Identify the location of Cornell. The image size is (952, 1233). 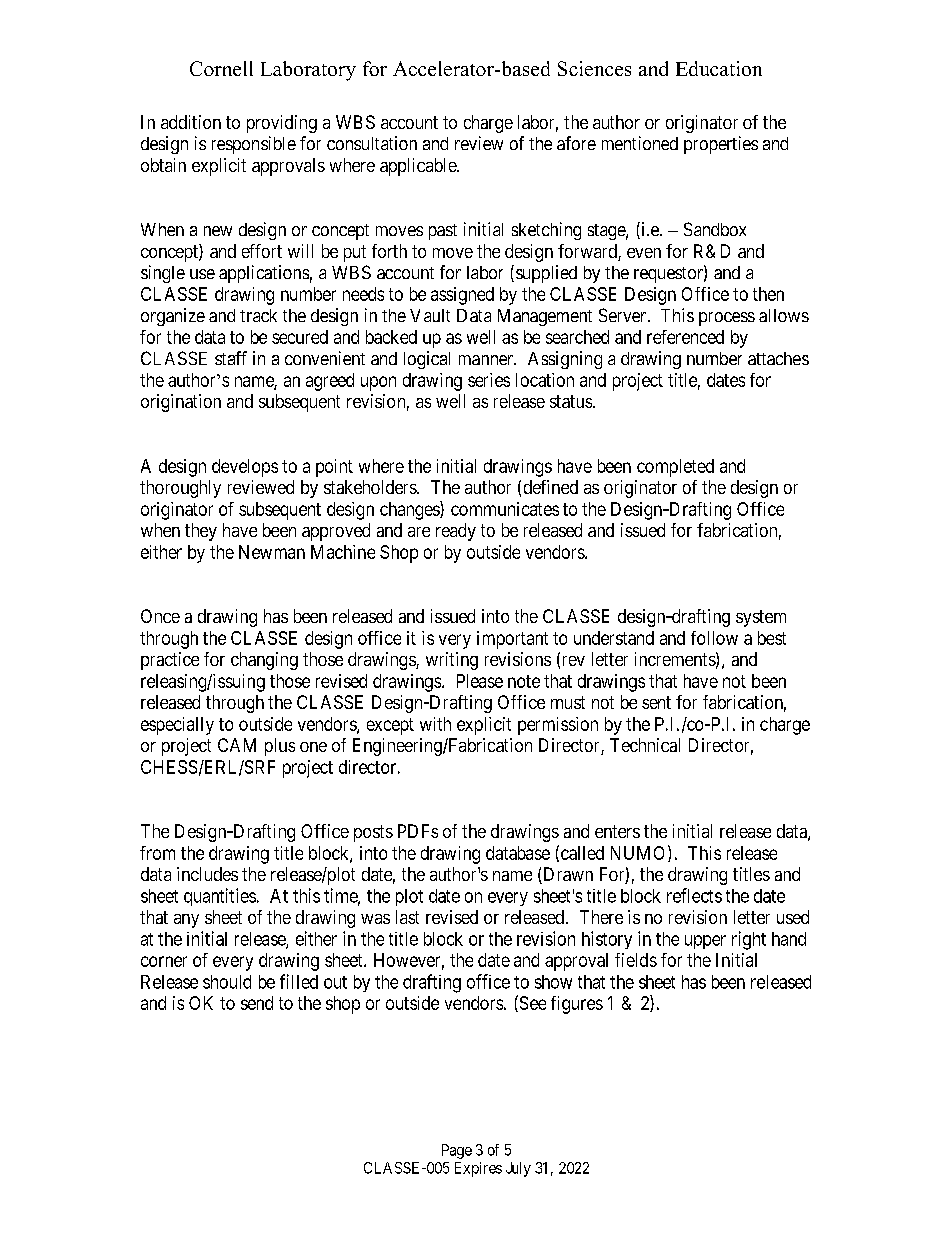
(221, 68).
